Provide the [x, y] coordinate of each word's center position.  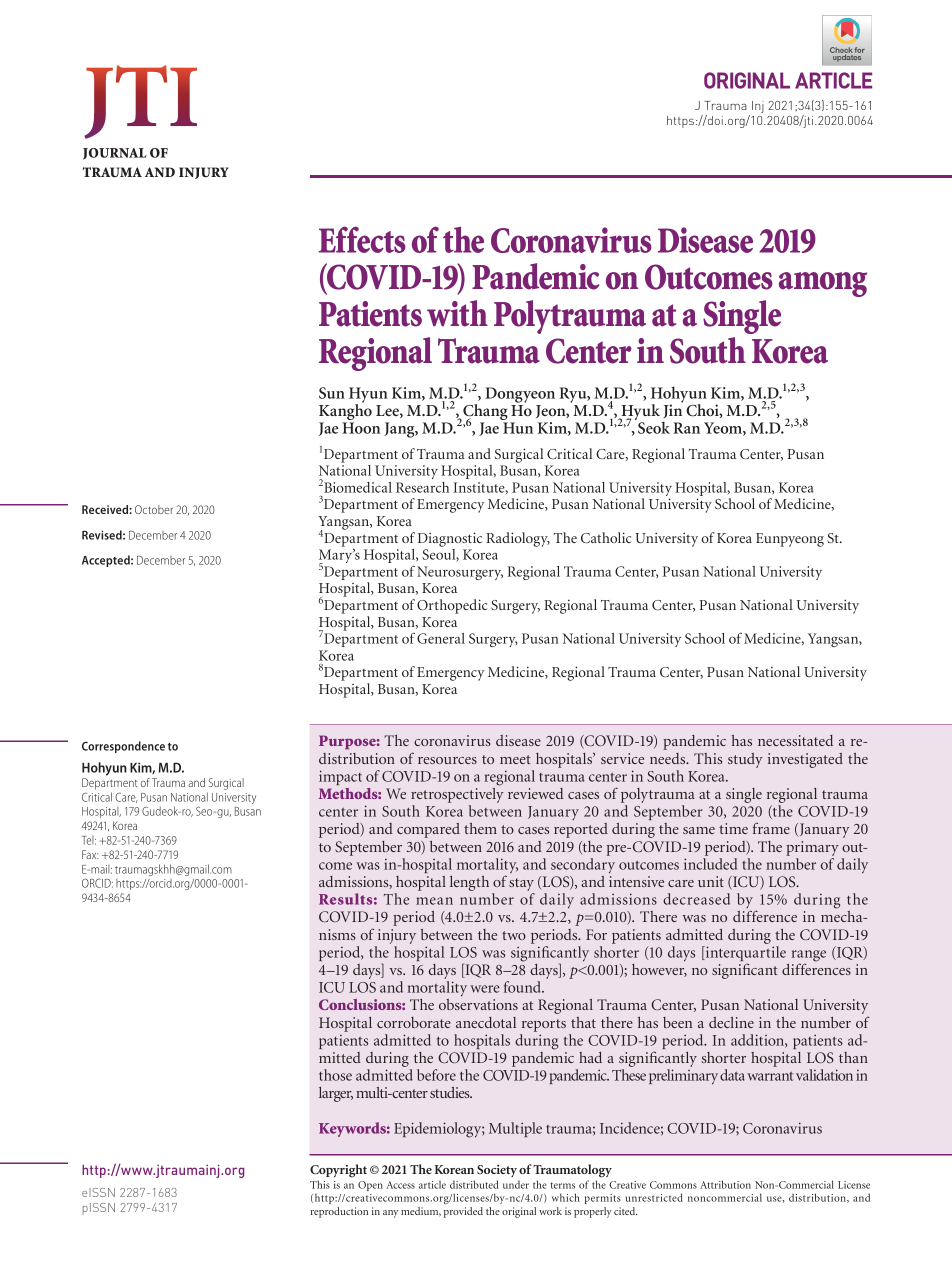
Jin [673, 410]
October [154, 509]
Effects [362, 239]
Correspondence [123, 747]
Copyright [338, 1171]
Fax [90, 854]
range [809, 957]
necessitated [795, 740]
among [823, 284]
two [514, 935]
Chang [484, 413]
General [441, 638]
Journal [115, 154]
